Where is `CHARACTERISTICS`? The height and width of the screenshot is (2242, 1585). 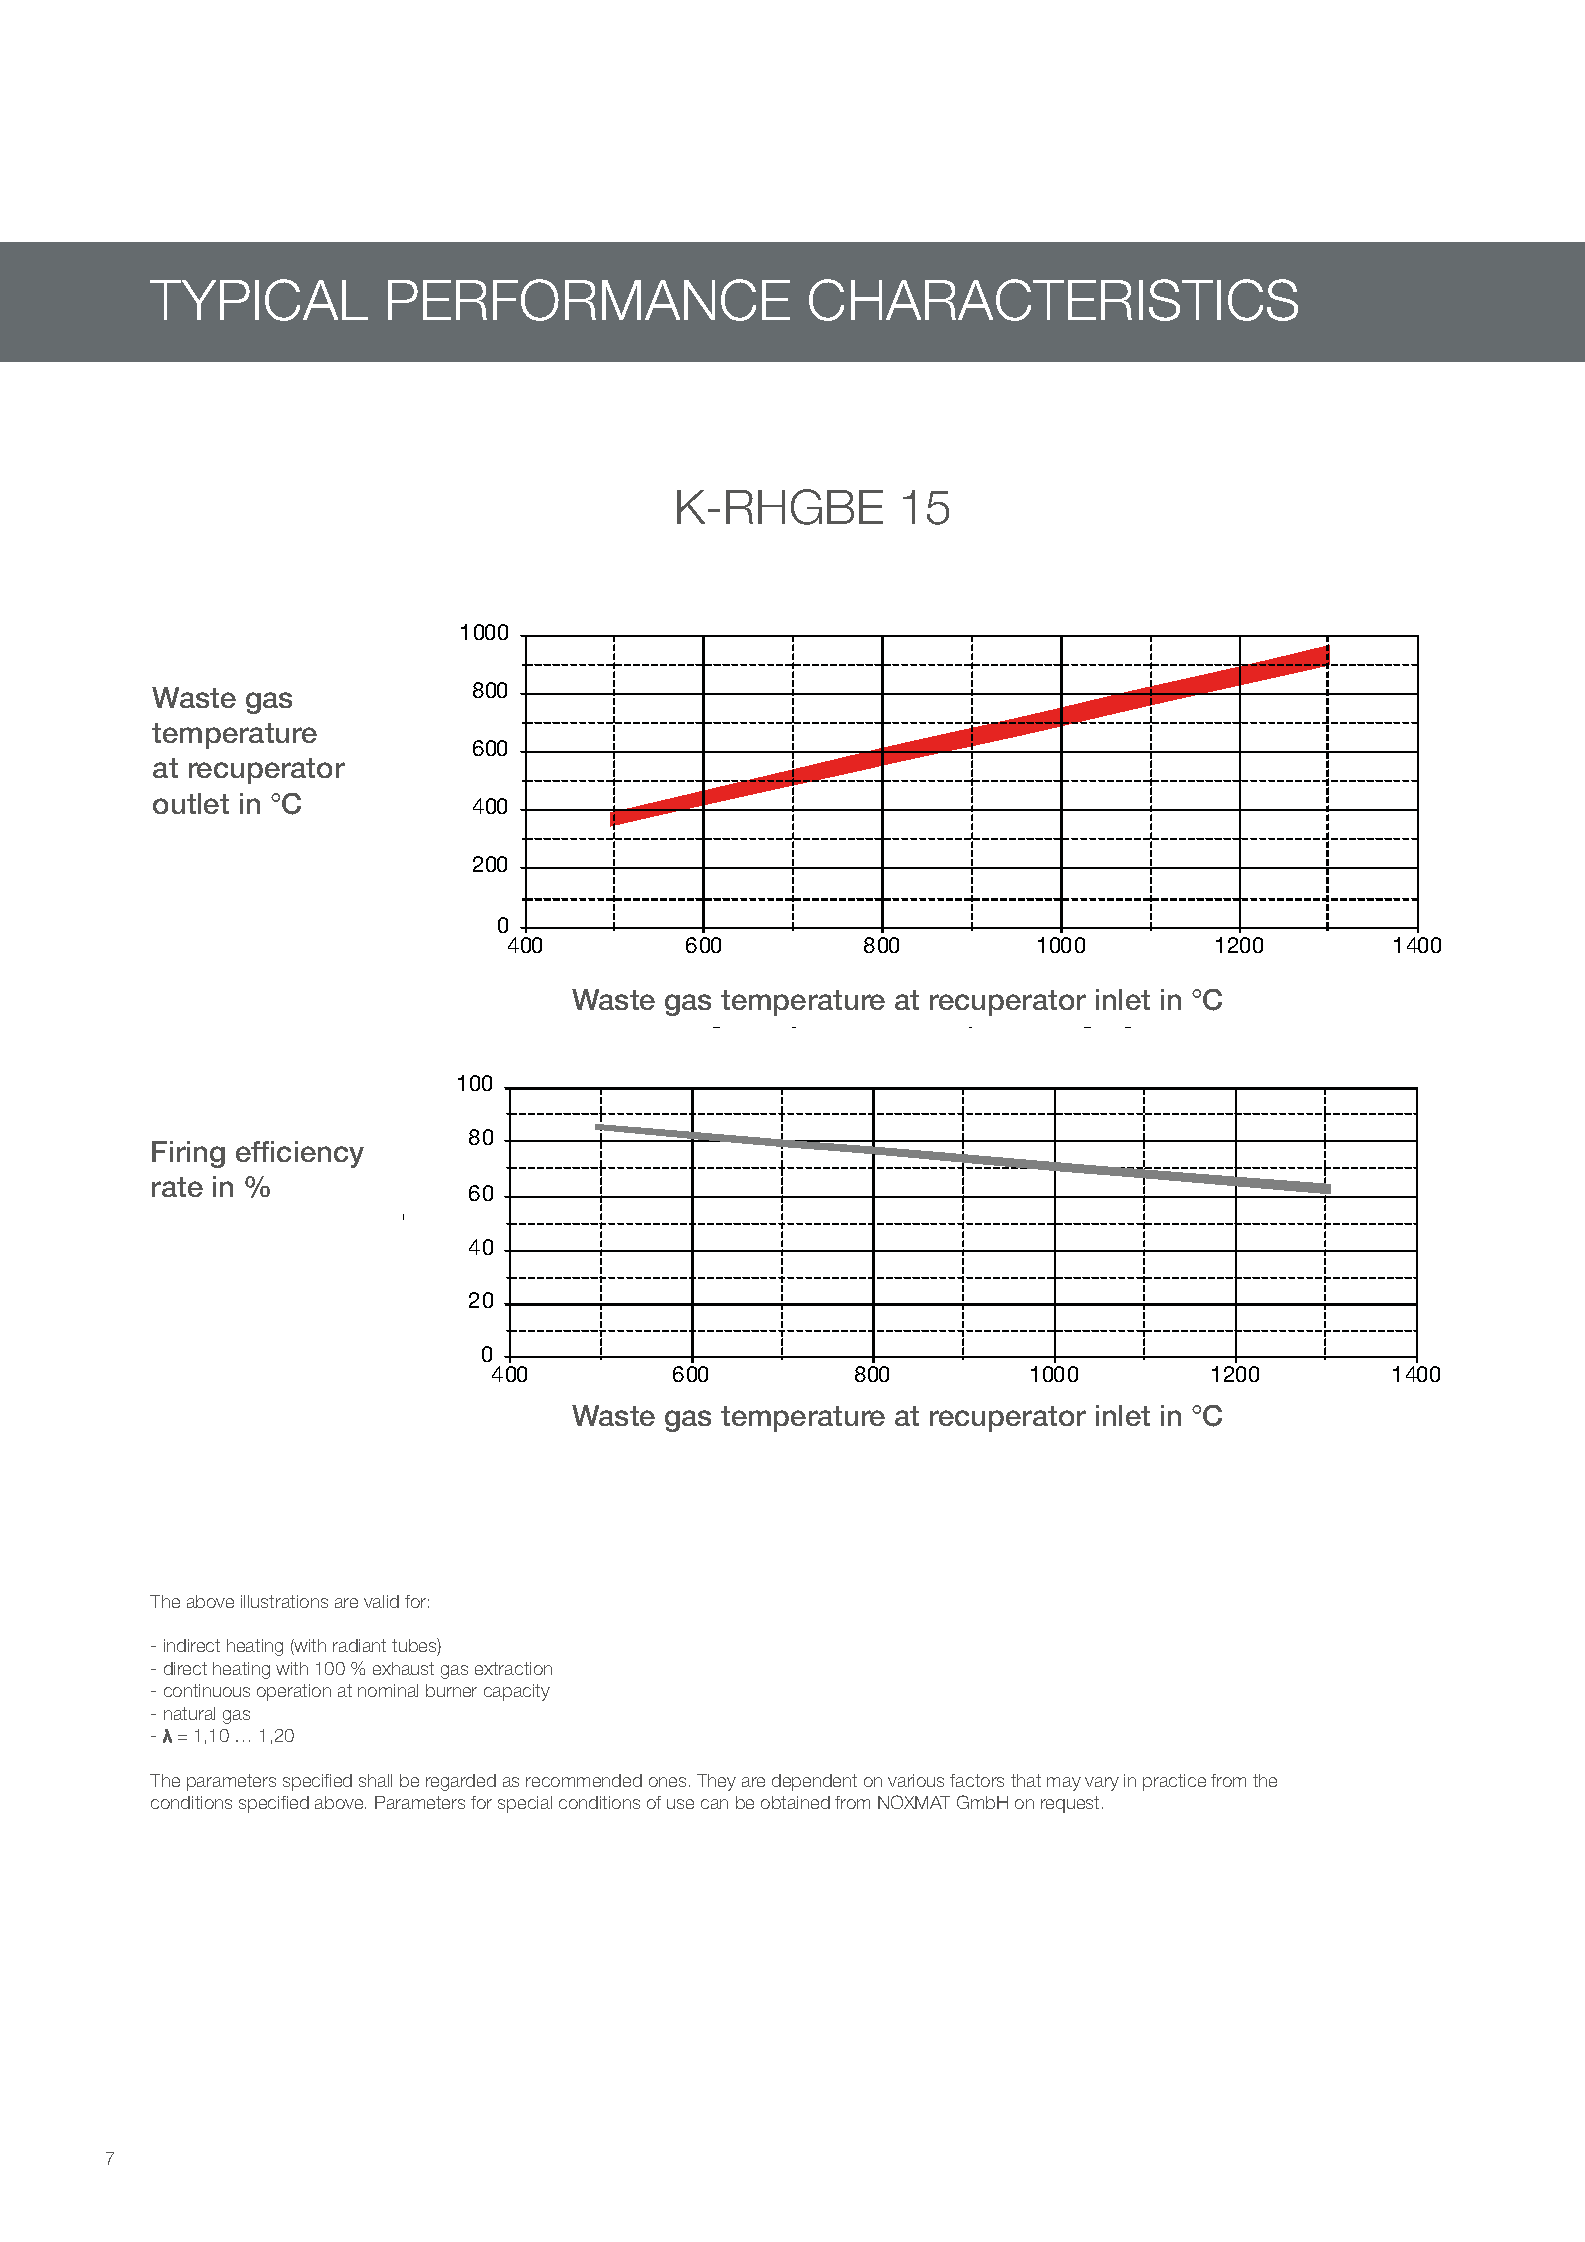
CHARACTERISTICS is located at coordinates (1053, 300).
